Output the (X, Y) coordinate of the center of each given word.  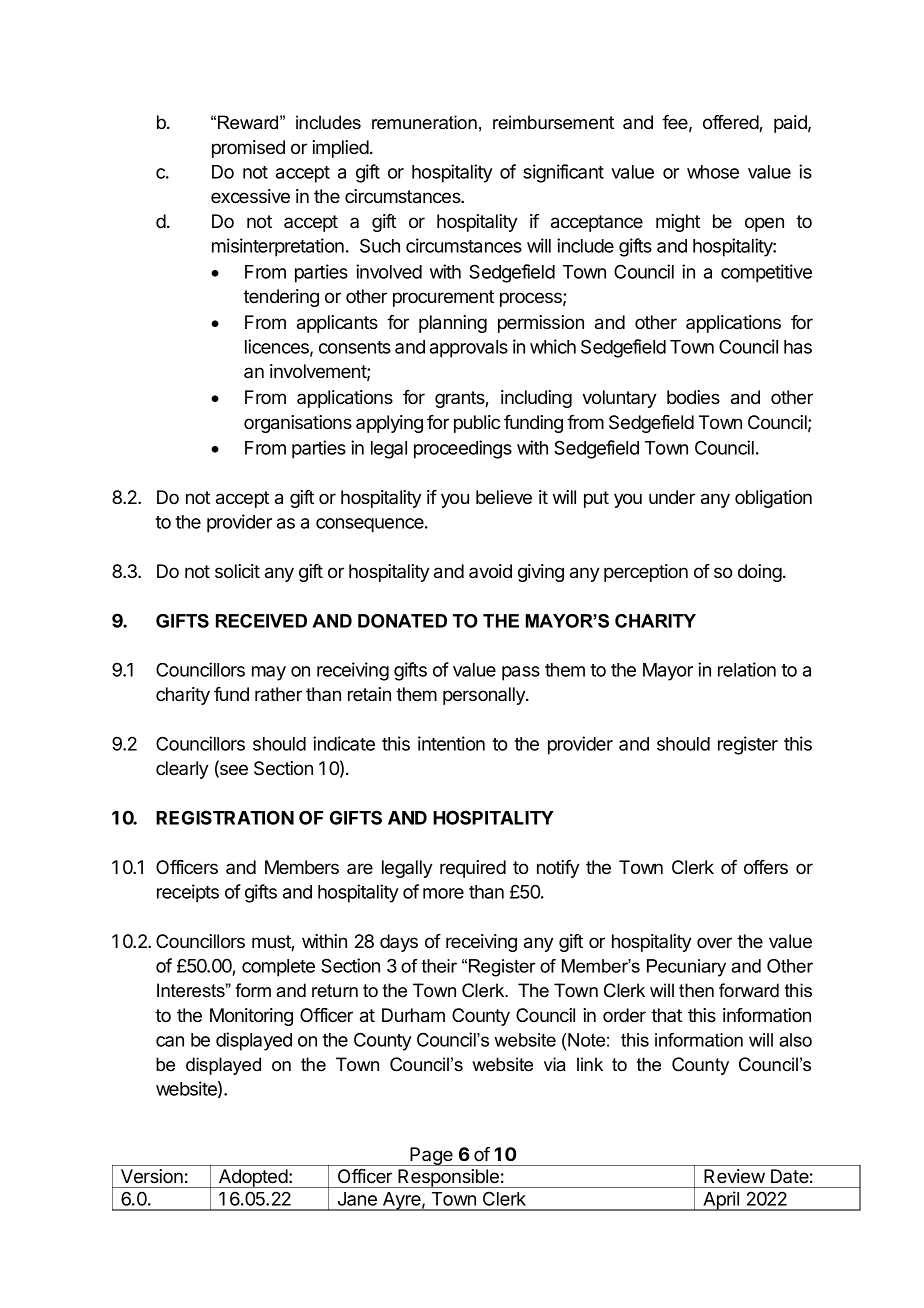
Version (152, 1176)
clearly (182, 770)
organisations (298, 424)
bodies (693, 397)
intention (451, 743)
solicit (237, 571)
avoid (490, 571)
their (439, 966)
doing (760, 573)
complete (278, 968)
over (714, 942)
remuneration (424, 122)
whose (713, 172)
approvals (469, 349)
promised (248, 149)
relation (747, 669)
